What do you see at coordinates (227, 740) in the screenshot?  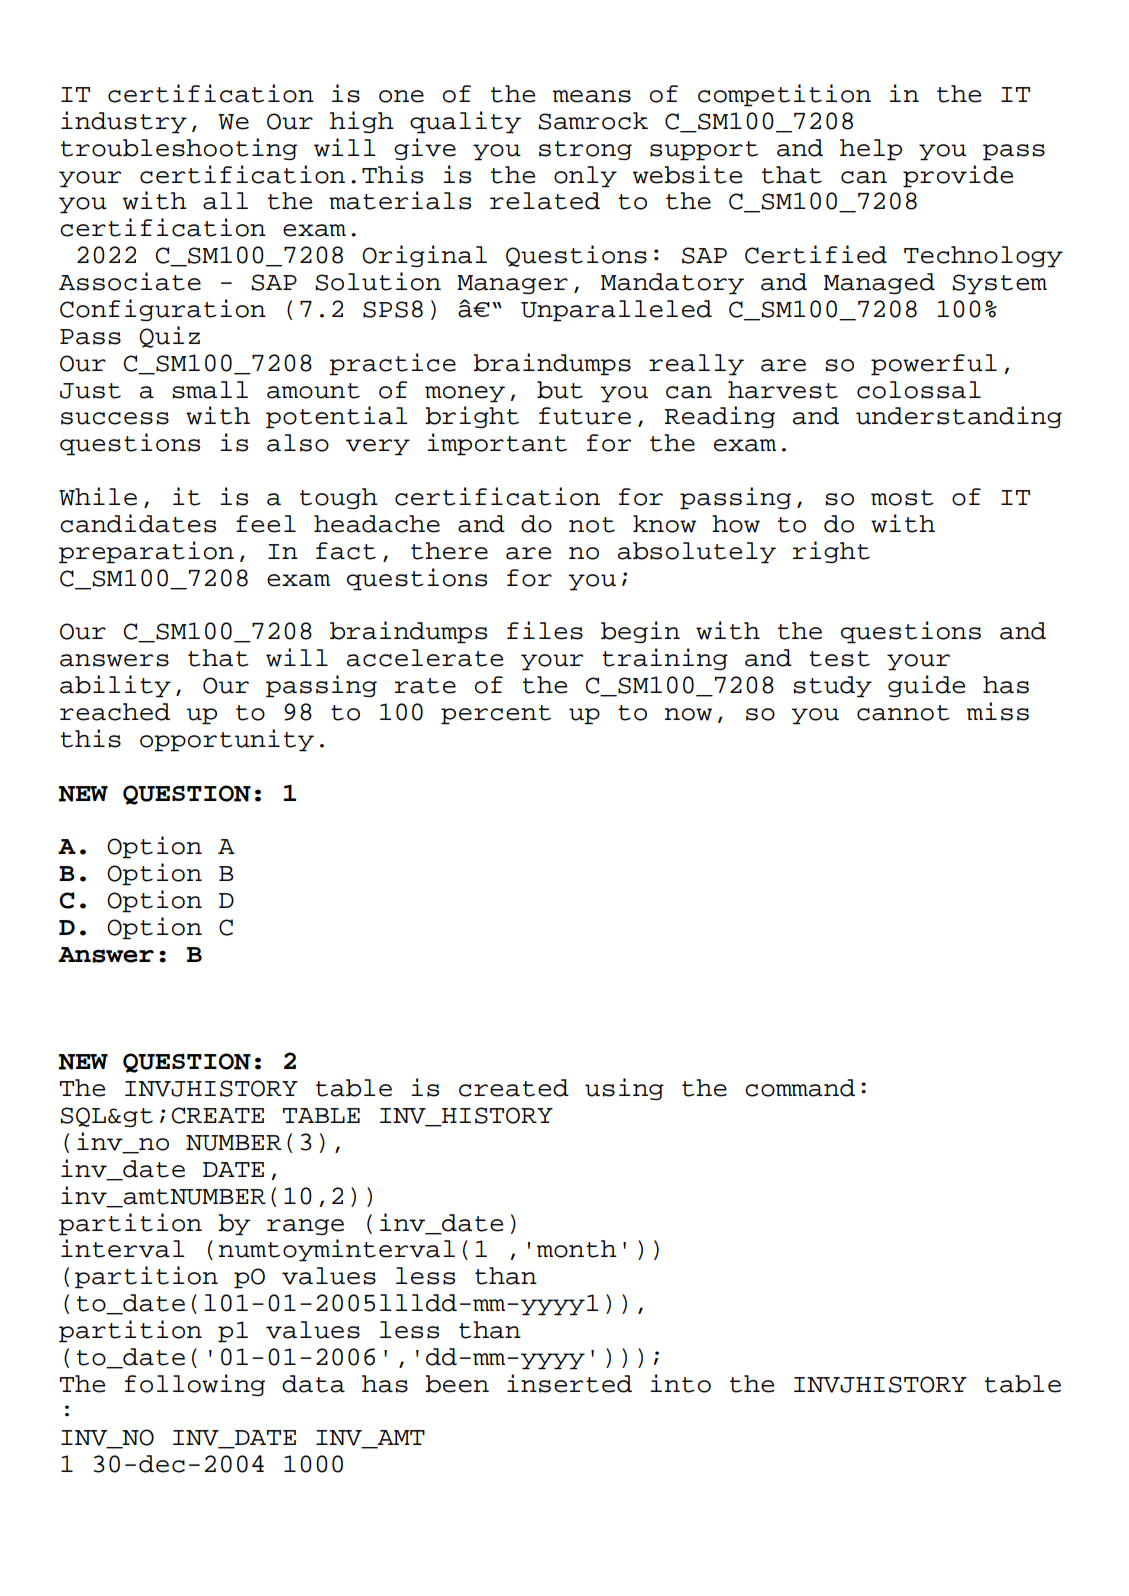 I see `opportunity` at bounding box center [227, 740].
